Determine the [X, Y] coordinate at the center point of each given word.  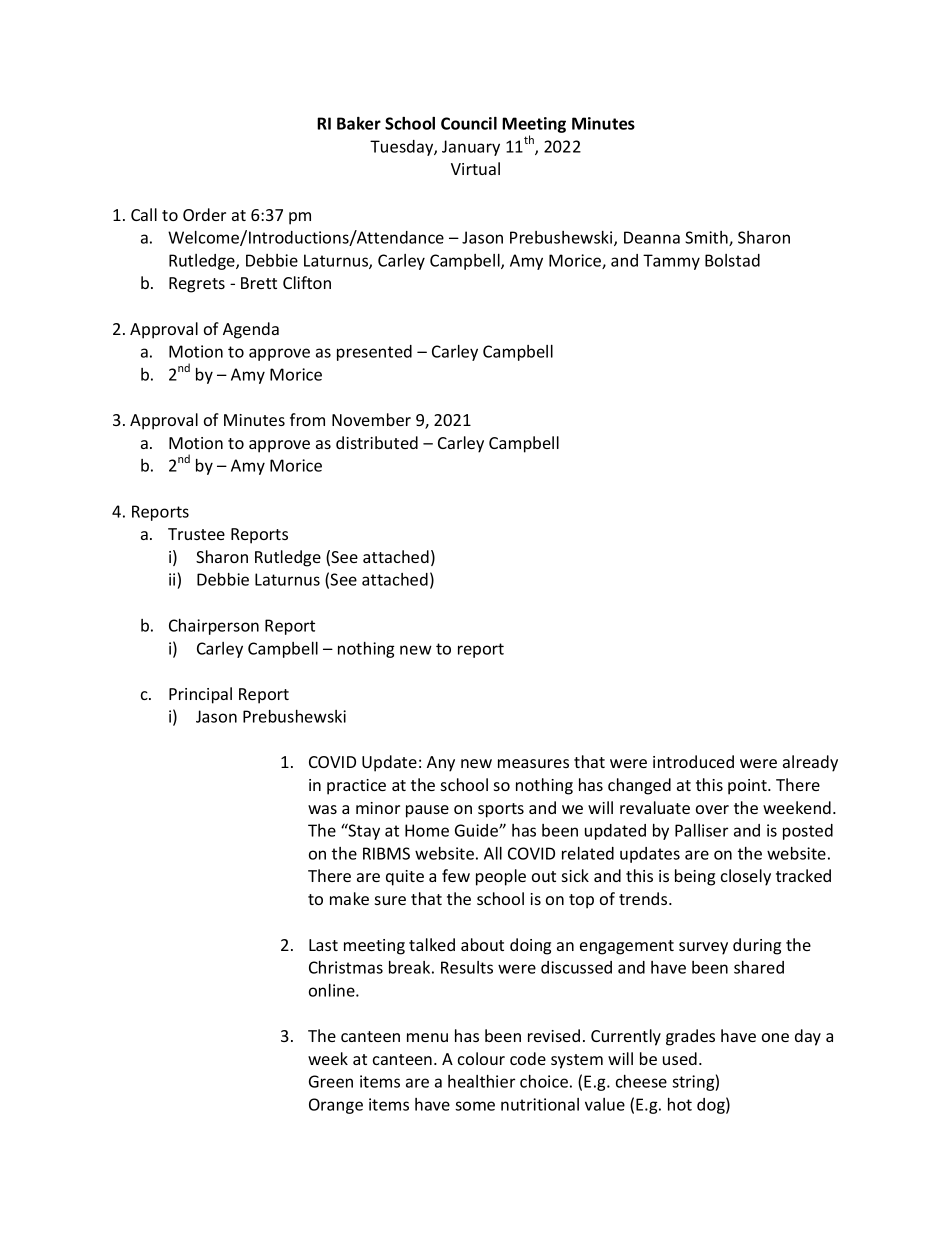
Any [441, 764]
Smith [707, 238]
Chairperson [214, 627]
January [471, 148]
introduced [693, 761]
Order [204, 214]
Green [331, 1081]
